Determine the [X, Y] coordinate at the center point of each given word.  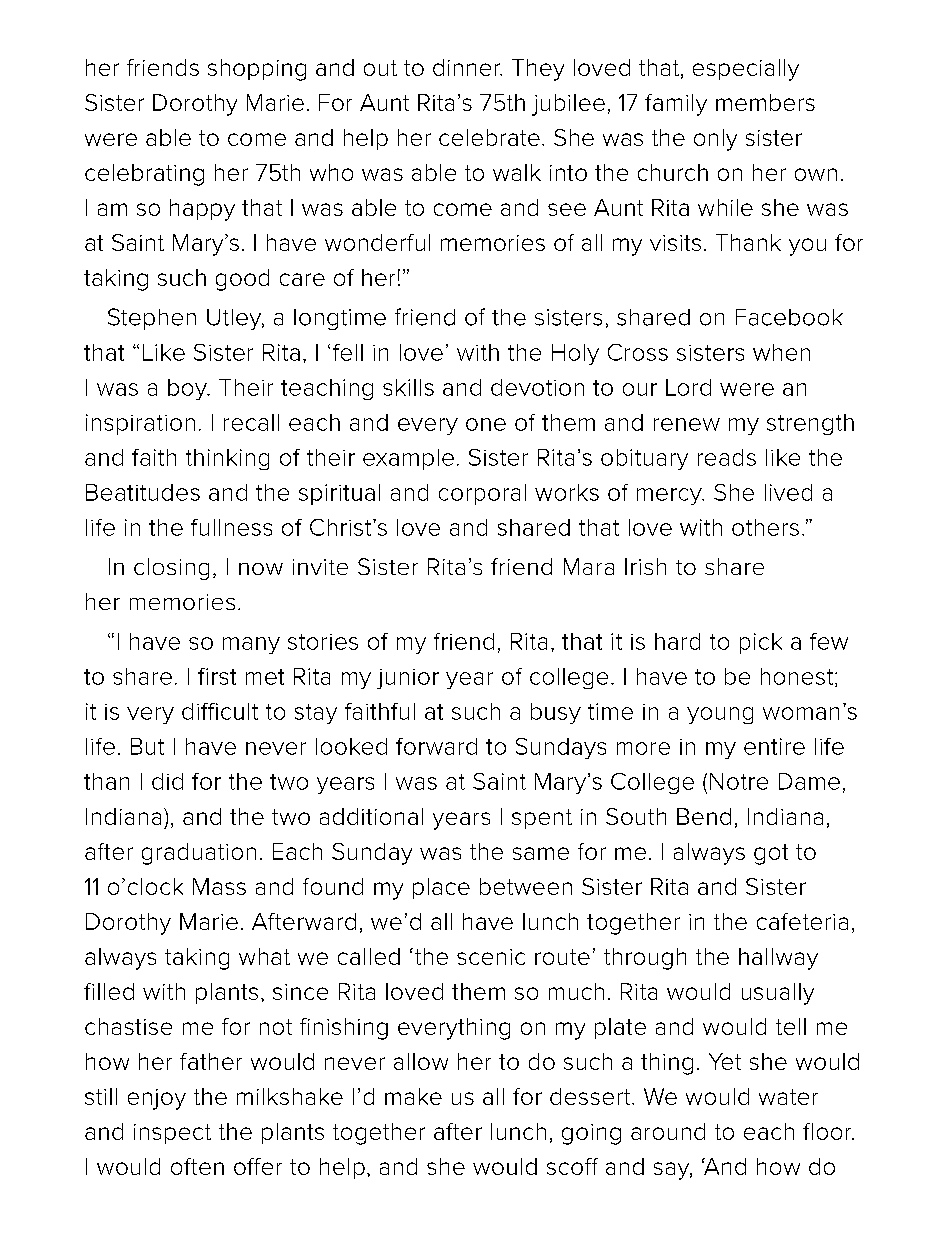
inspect [172, 1134]
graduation [199, 854]
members [765, 102]
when [781, 352]
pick [761, 643]
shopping [257, 70]
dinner [467, 67]
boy [188, 389]
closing [171, 569]
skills [408, 387]
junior [408, 679]
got [771, 854]
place [441, 888]
